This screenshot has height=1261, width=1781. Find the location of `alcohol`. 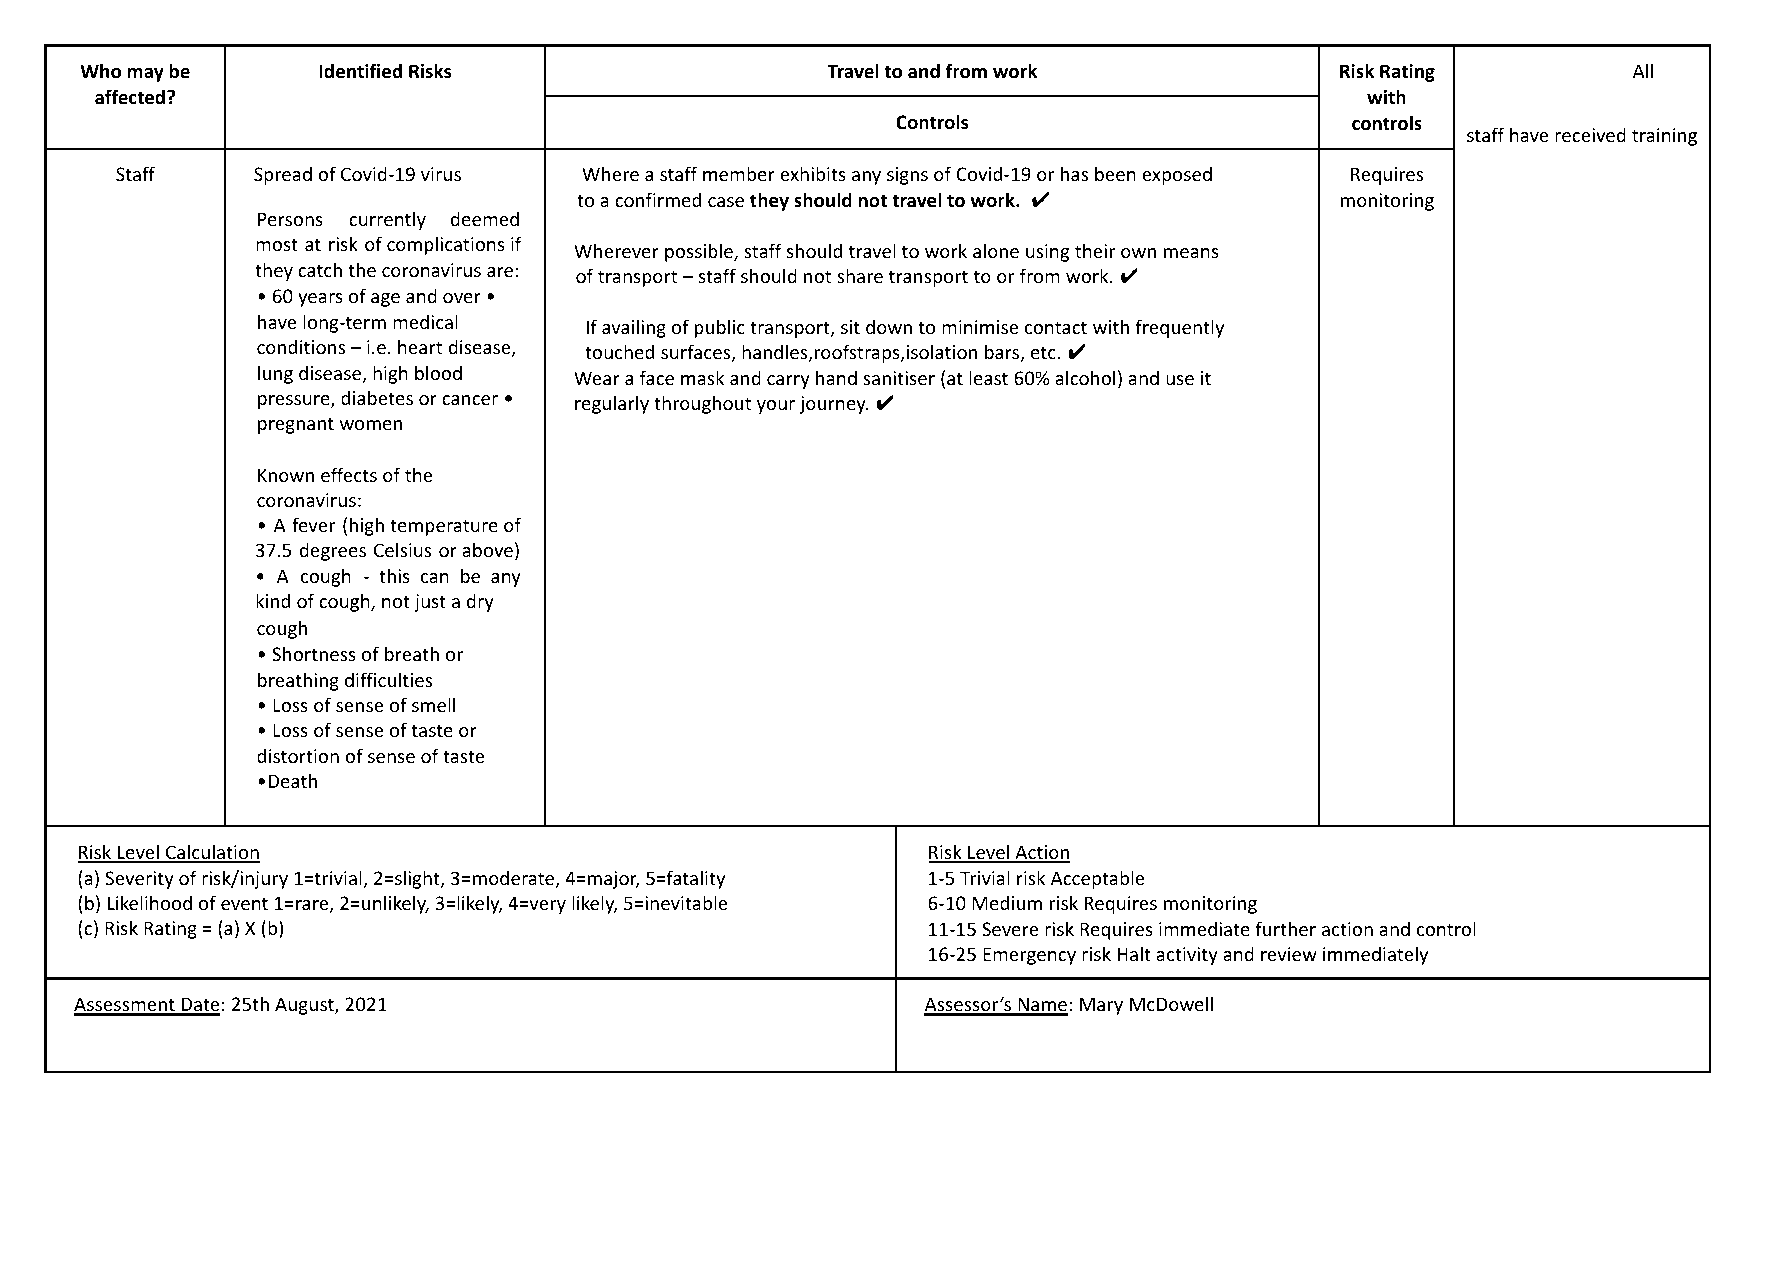

alcohol is located at coordinates (1085, 377).
